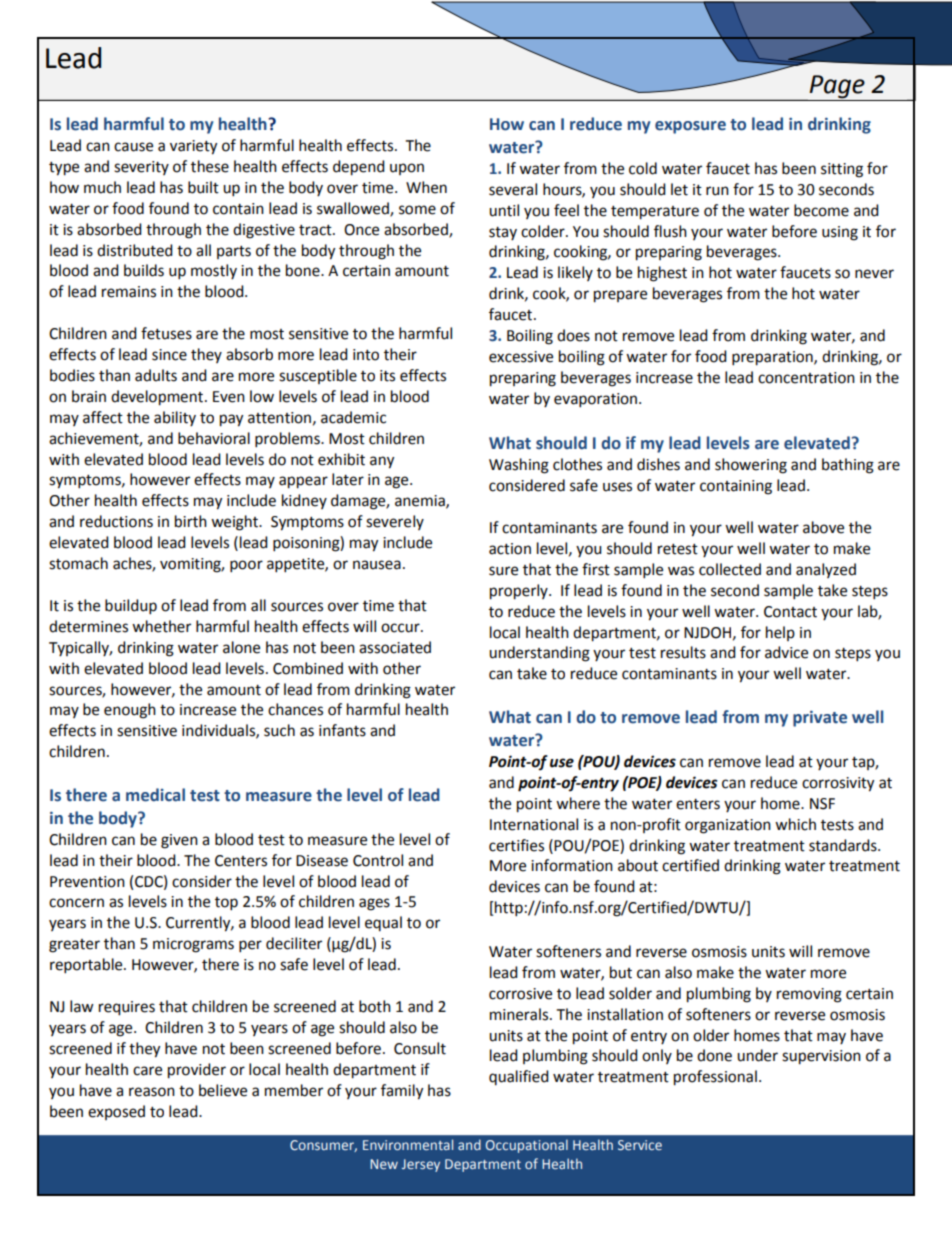  What do you see at coordinates (521, 357) in the screenshot?
I see `excessive` at bounding box center [521, 357].
